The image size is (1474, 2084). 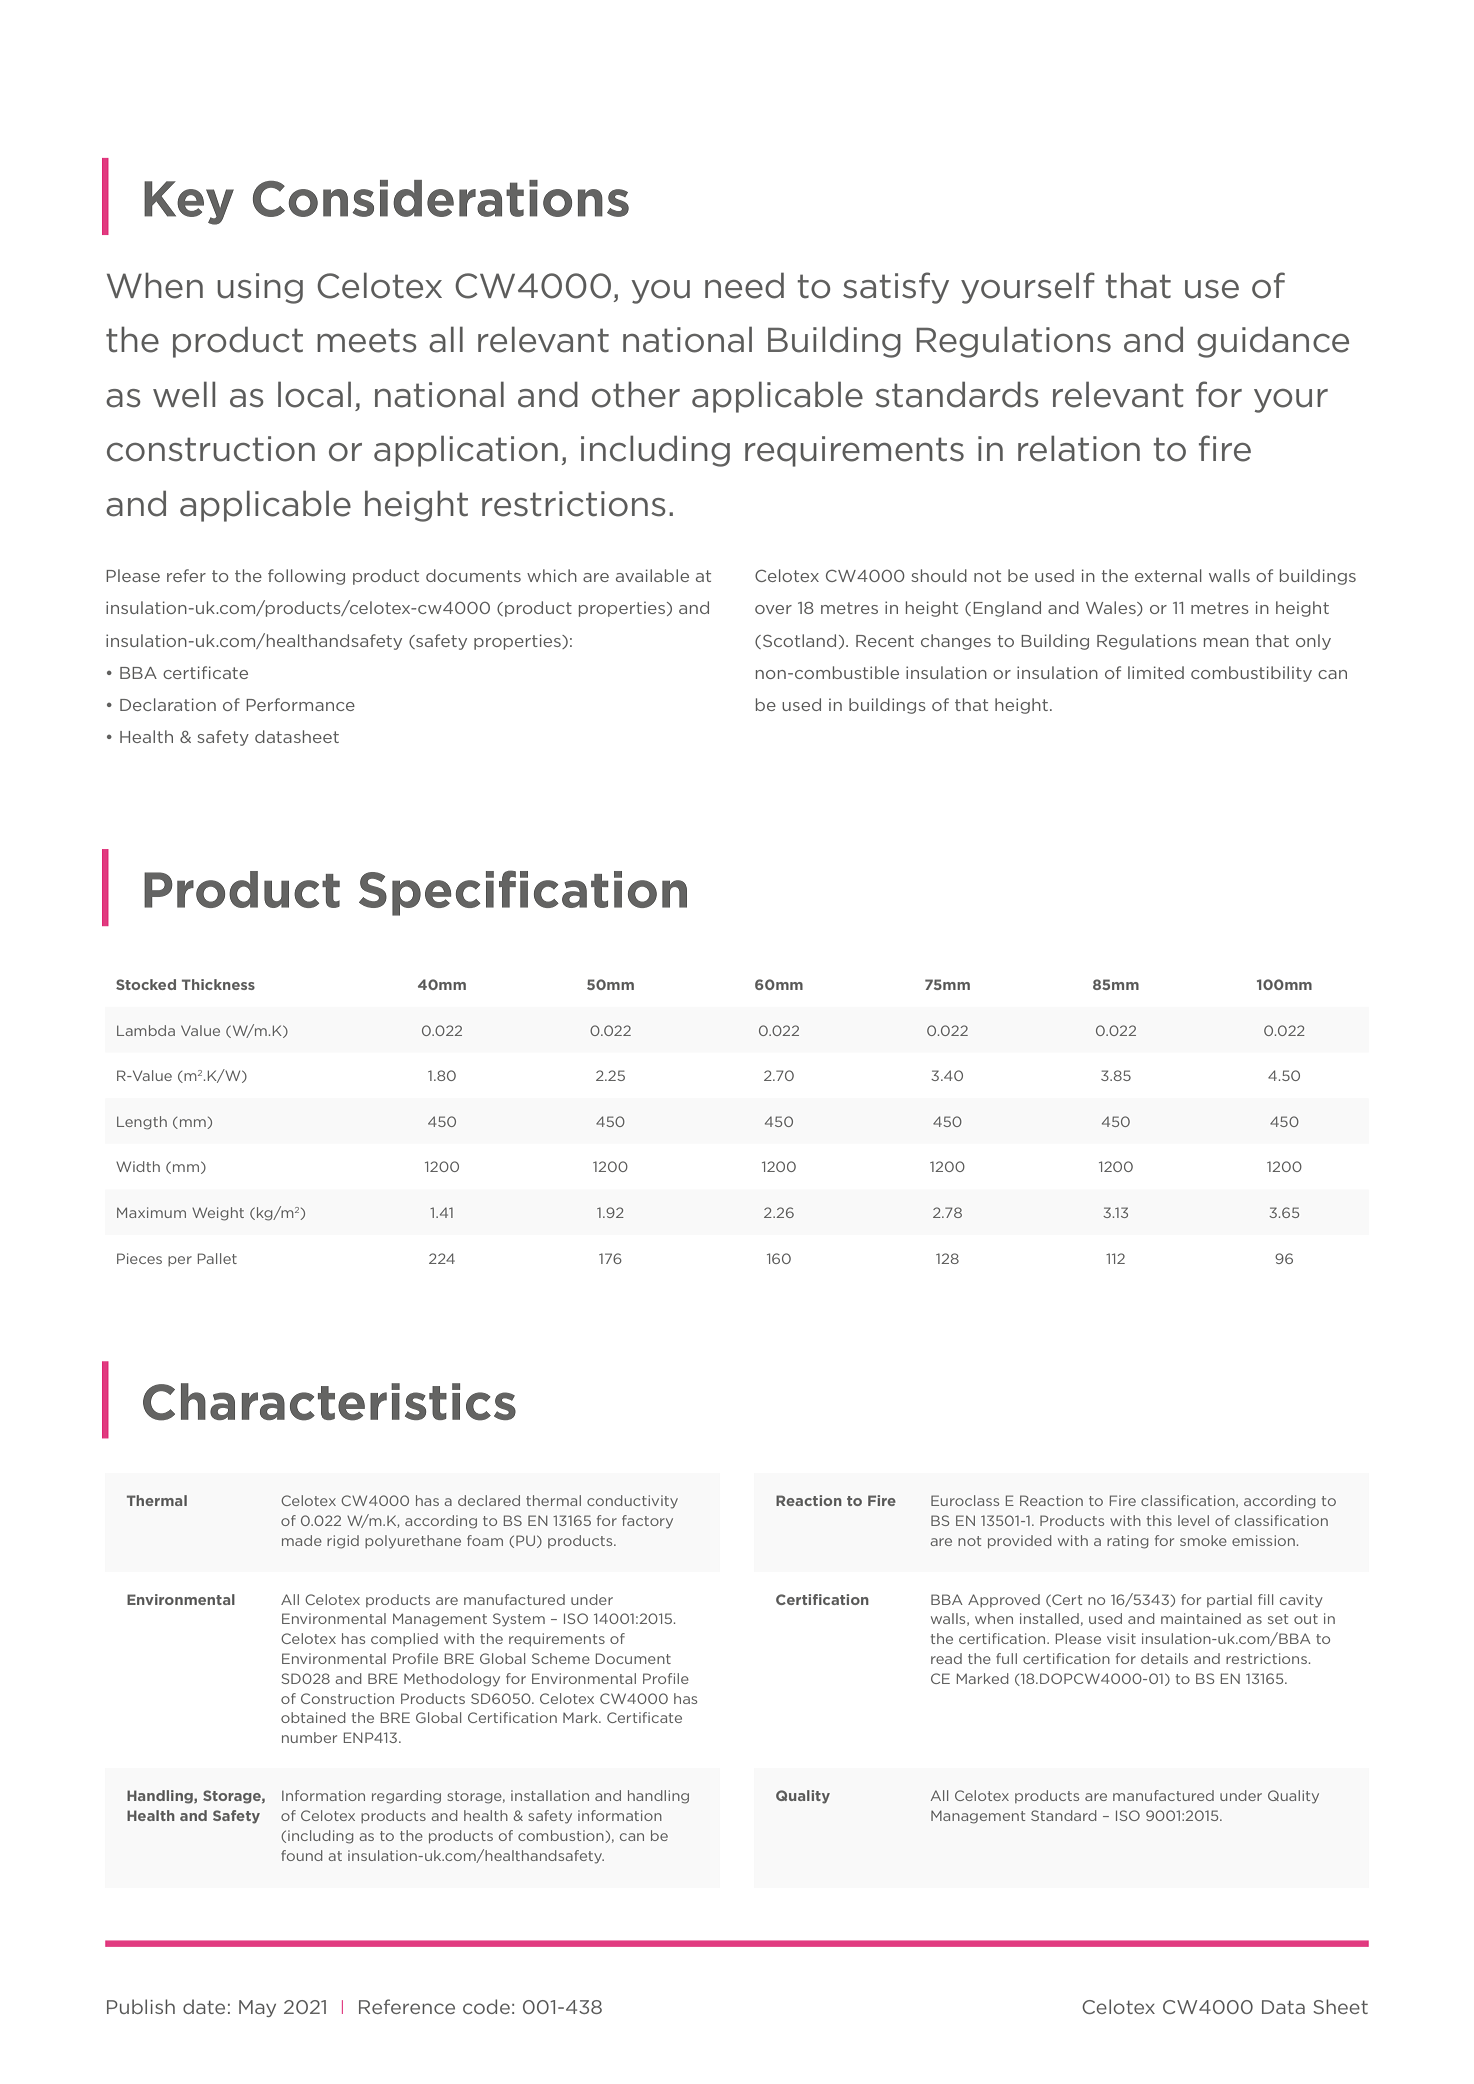 What do you see at coordinates (260, 288) in the page?
I see `using` at bounding box center [260, 288].
